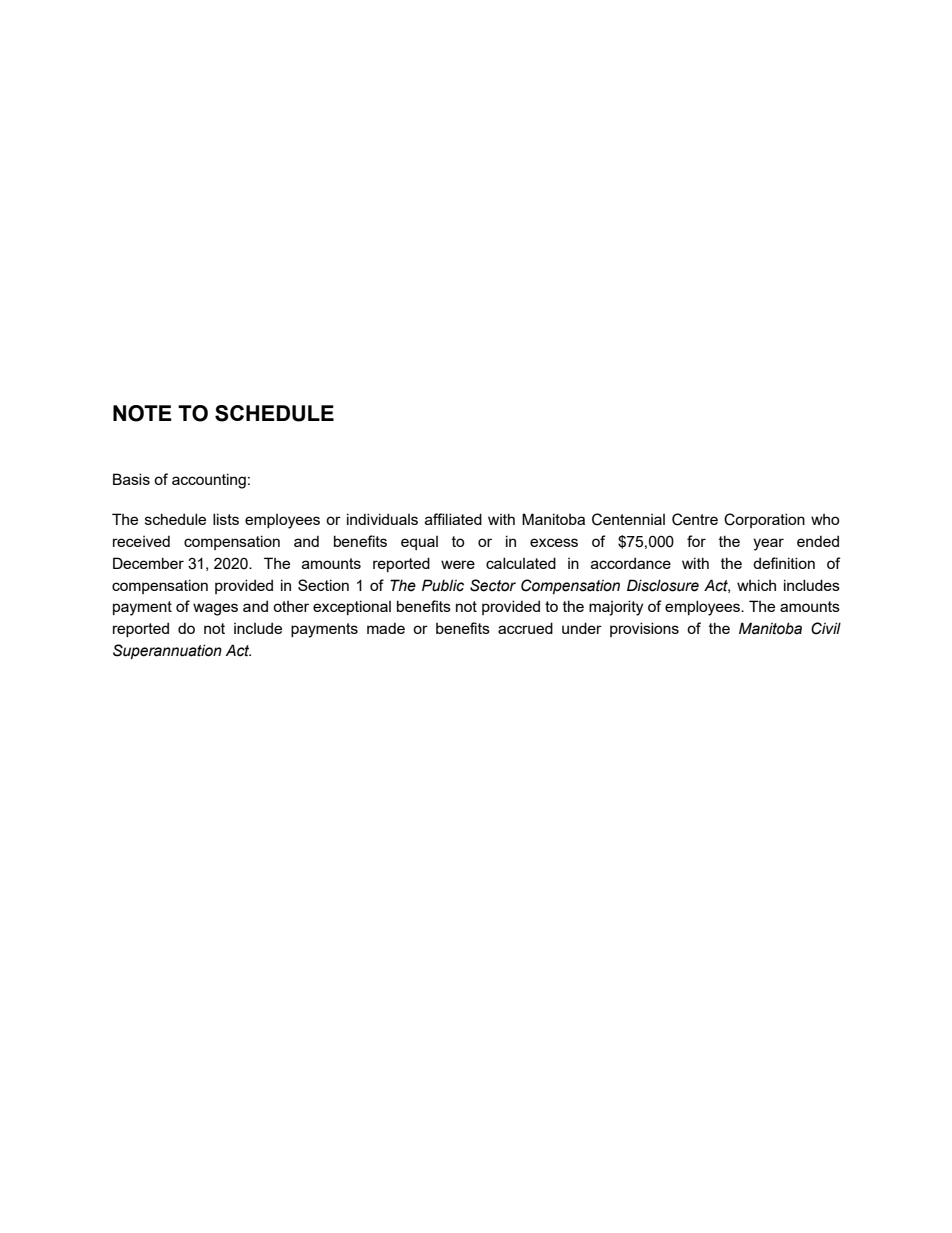 The height and width of the screenshot is (1233, 952). I want to click on were, so click(458, 564).
